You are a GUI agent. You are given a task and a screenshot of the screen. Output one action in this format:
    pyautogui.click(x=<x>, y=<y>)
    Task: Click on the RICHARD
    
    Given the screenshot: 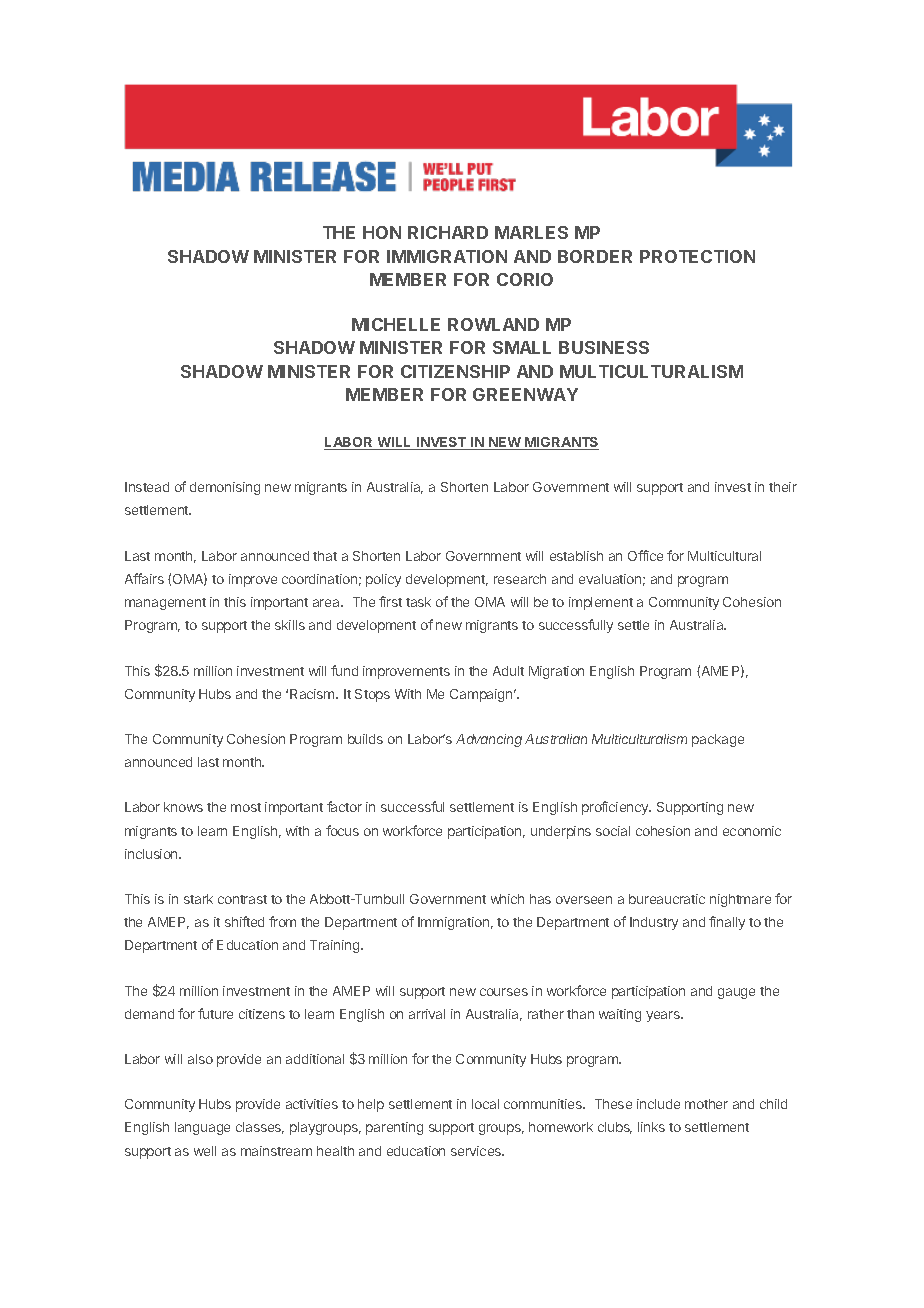 What is the action you would take?
    pyautogui.click(x=448, y=232)
